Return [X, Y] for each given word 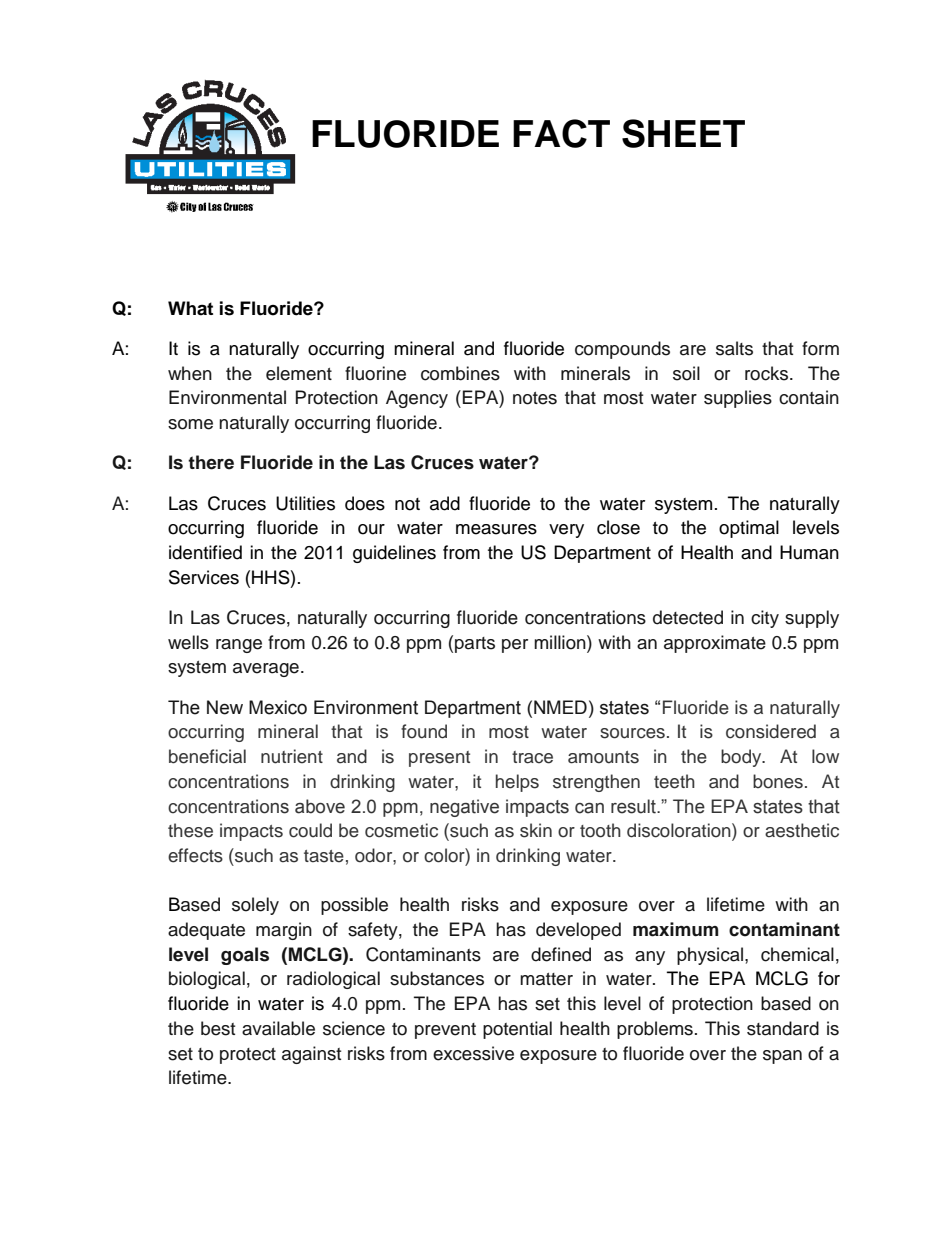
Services [204, 577]
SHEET [683, 133]
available [278, 1028]
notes [535, 398]
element [299, 373]
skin [536, 830]
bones [778, 781]
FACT [561, 133]
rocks [766, 373]
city [765, 619]
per [515, 646]
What [190, 308]
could [310, 830]
